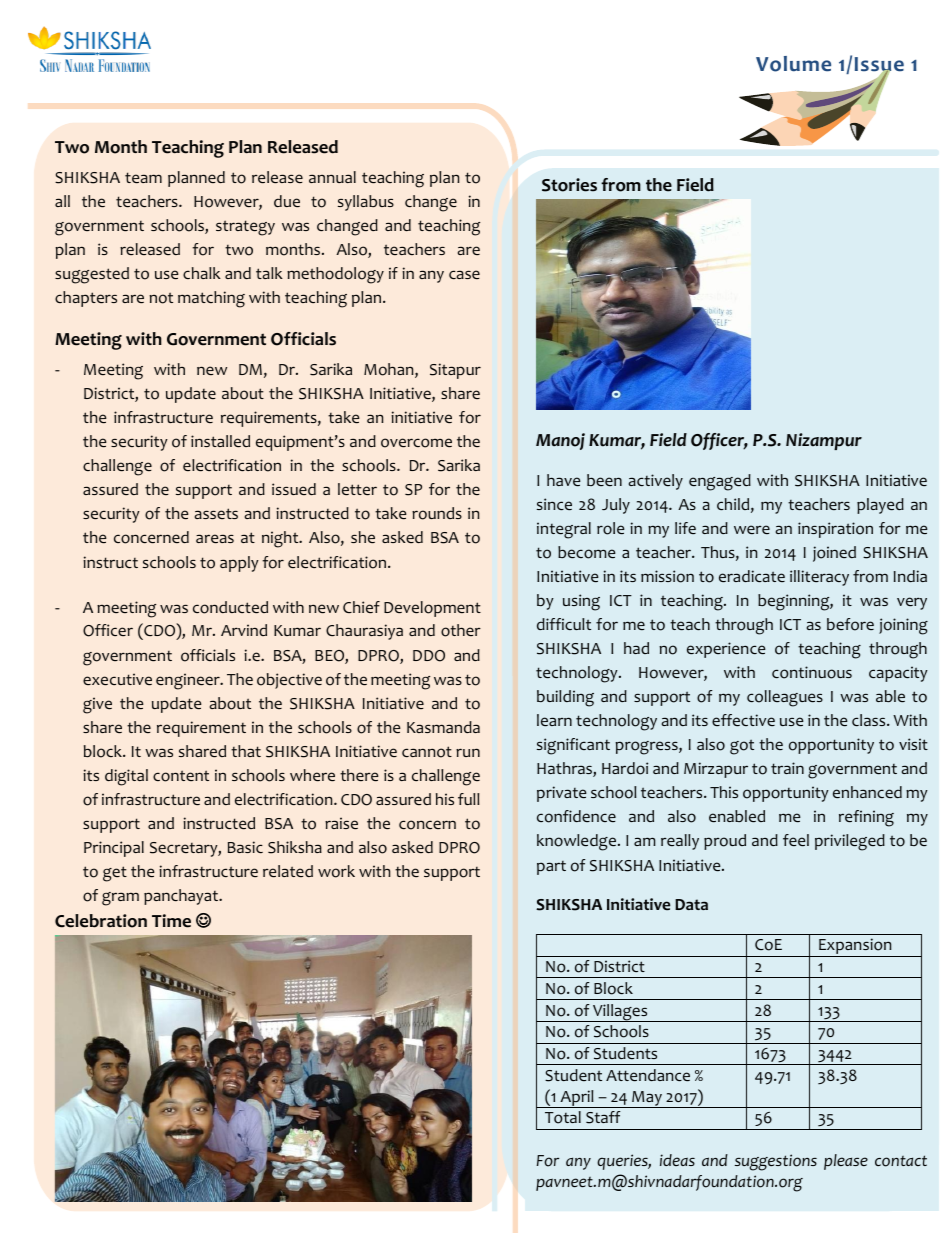 The image size is (952, 1233). I want to click on team, so click(143, 177).
